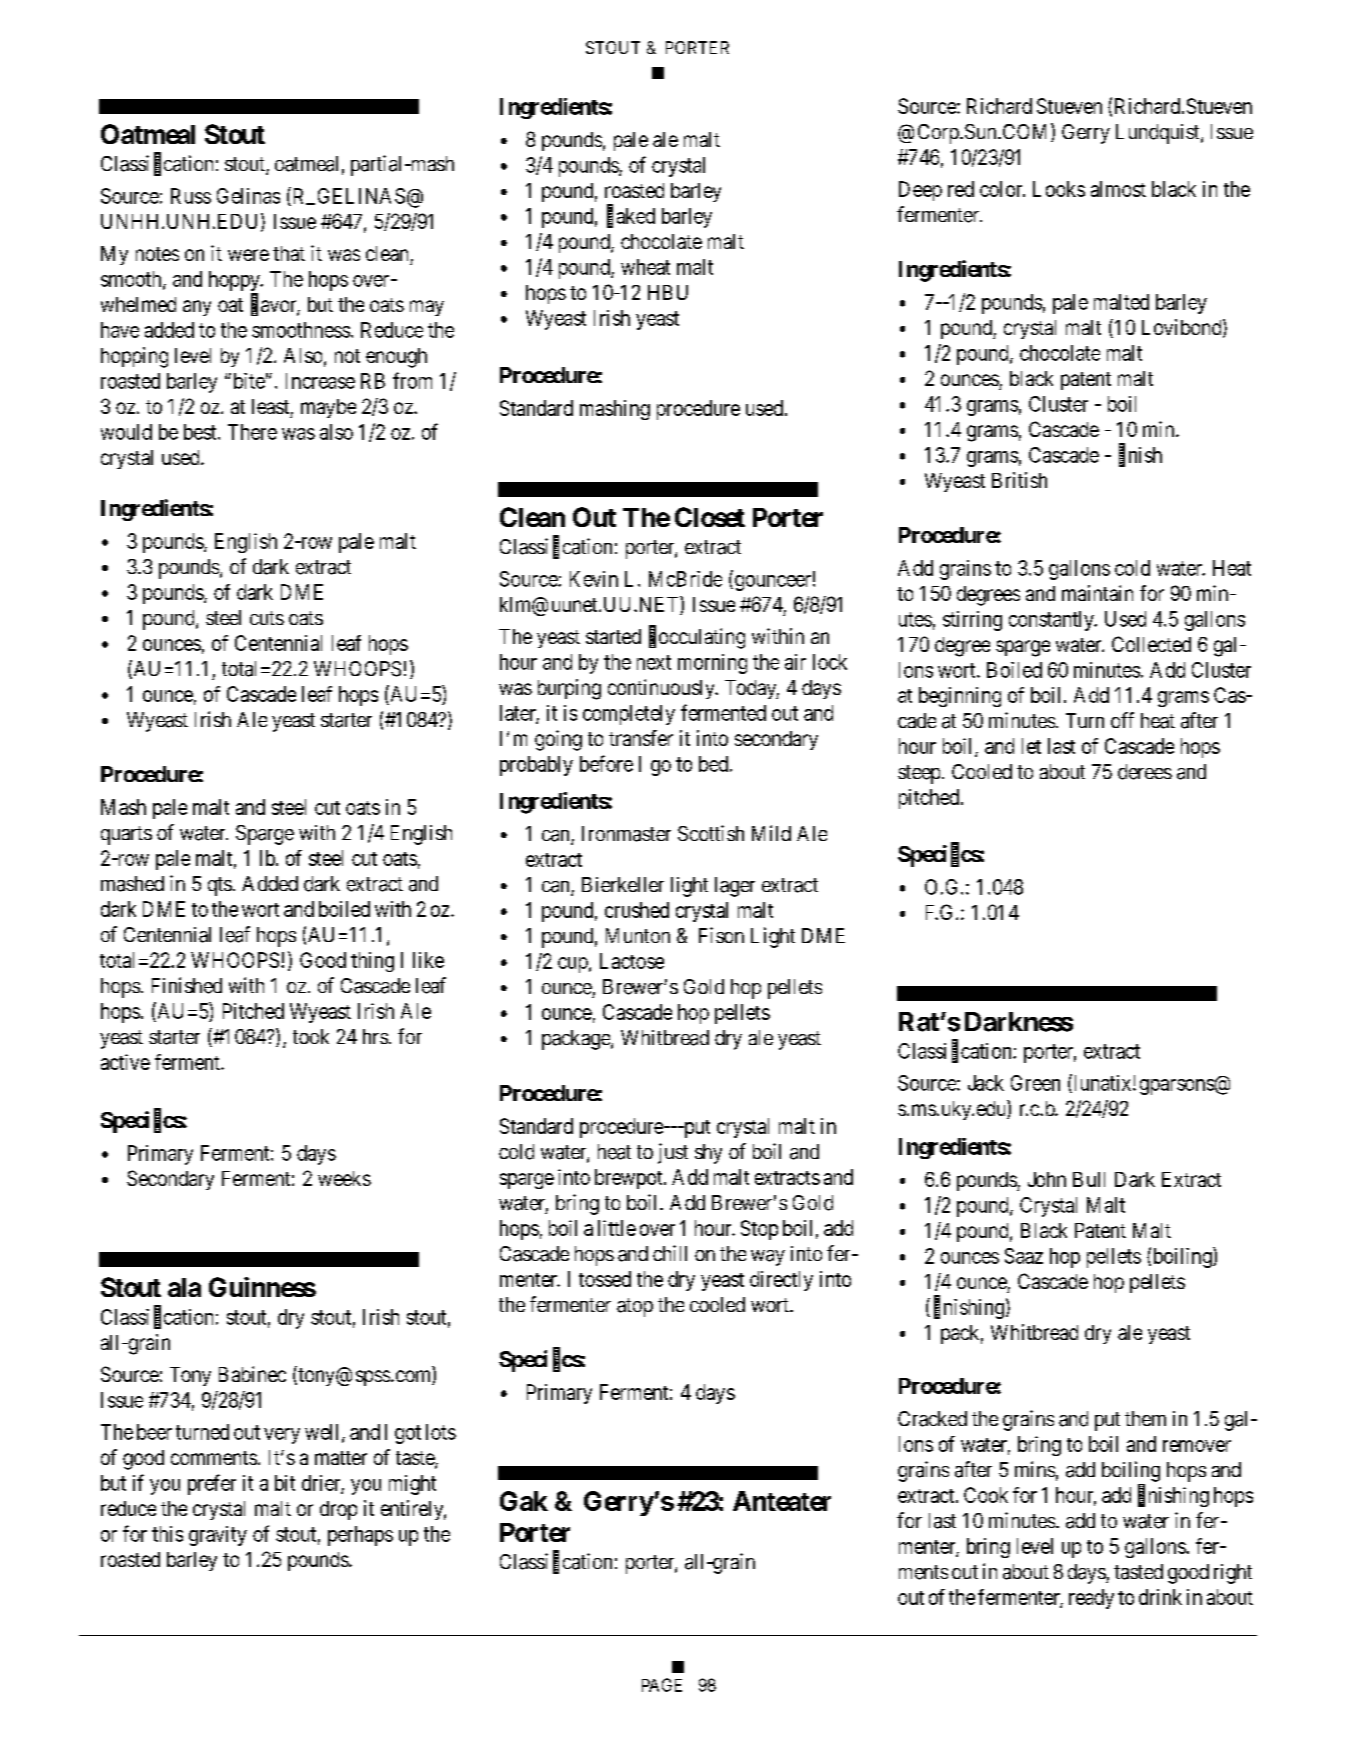 Image resolution: width=1356 pixels, height=1755 pixels. What do you see at coordinates (1122, 720) in the page?
I see `off` at bounding box center [1122, 720].
